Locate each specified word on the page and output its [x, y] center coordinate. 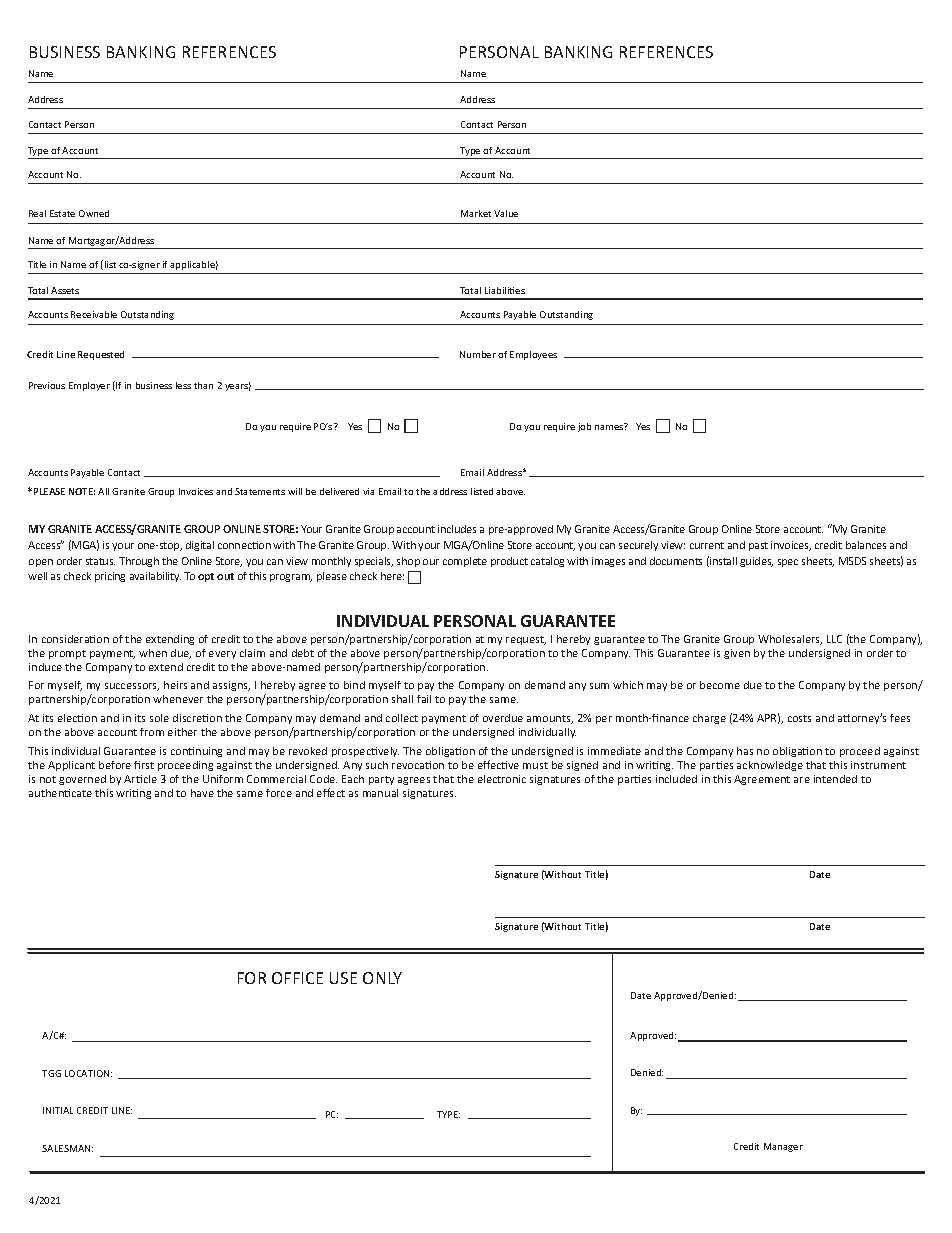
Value [506, 213]
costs [799, 718]
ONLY [382, 978]
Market [476, 213]
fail [424, 699]
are [802, 780]
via [368, 491]
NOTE [82, 491]
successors [132, 687]
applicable [194, 265]
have [202, 793]
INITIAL [58, 1110]
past [758, 546]
